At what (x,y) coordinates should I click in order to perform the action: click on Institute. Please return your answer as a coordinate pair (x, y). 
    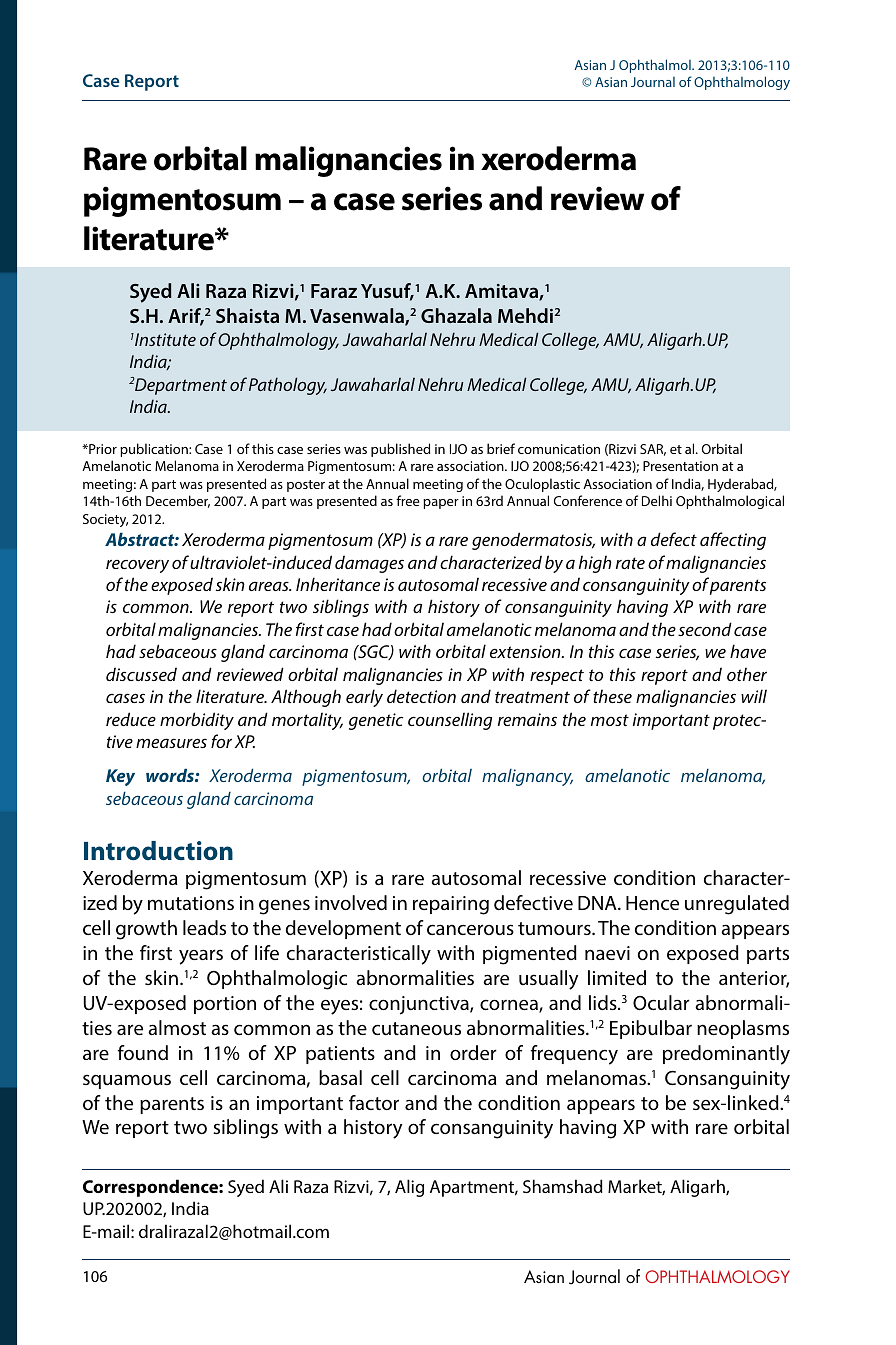
    Looking at the image, I should click on (164, 339).
